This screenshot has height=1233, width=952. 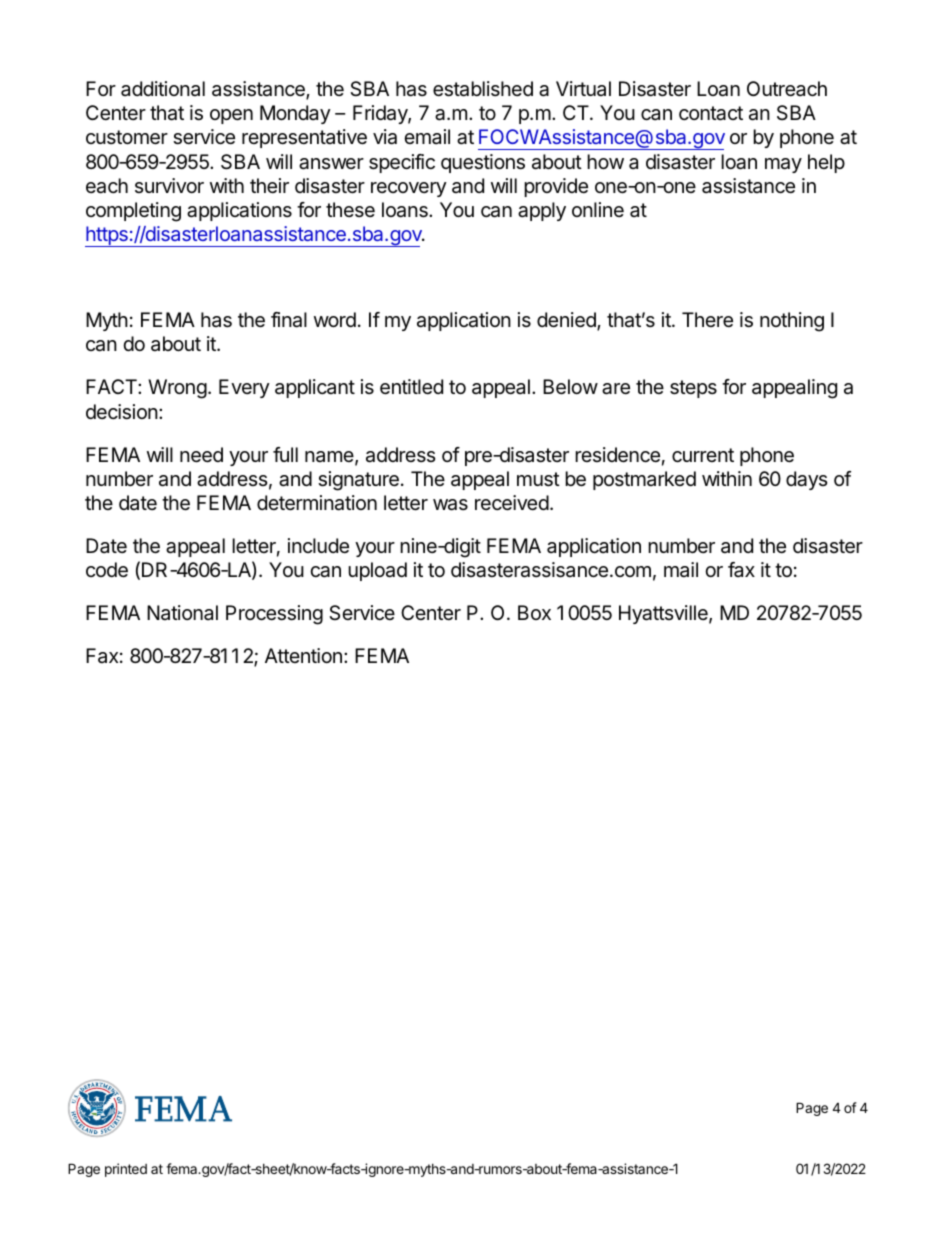 What do you see at coordinates (534, 612) in the screenshot?
I see `Box` at bounding box center [534, 612].
